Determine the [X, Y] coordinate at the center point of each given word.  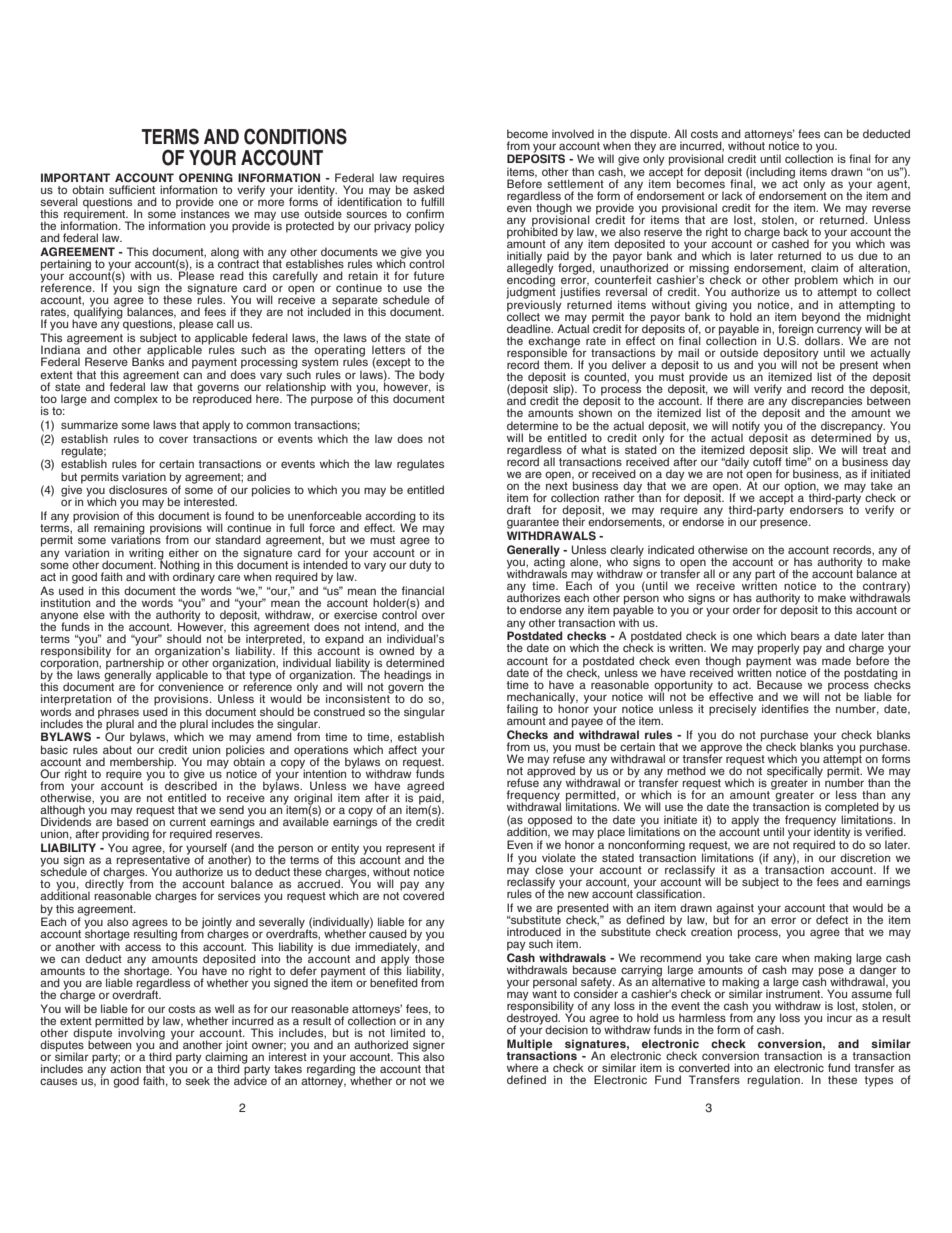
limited [408, 1032]
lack [732, 195]
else [94, 614]
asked [428, 188]
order [746, 609]
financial [423, 590]
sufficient [132, 189]
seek [197, 1080]
